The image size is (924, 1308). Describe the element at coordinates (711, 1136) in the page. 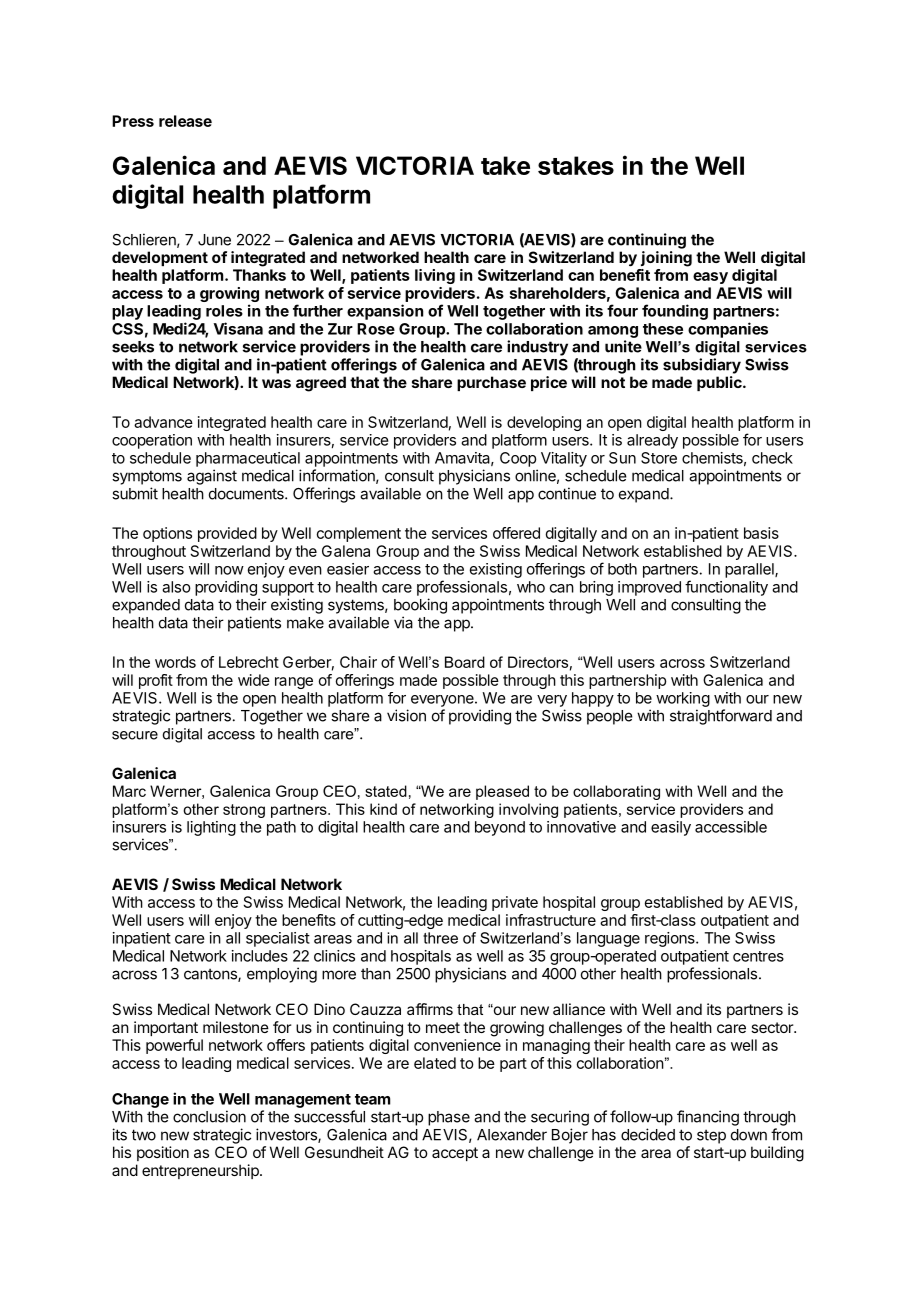

I see `step` at that location.
